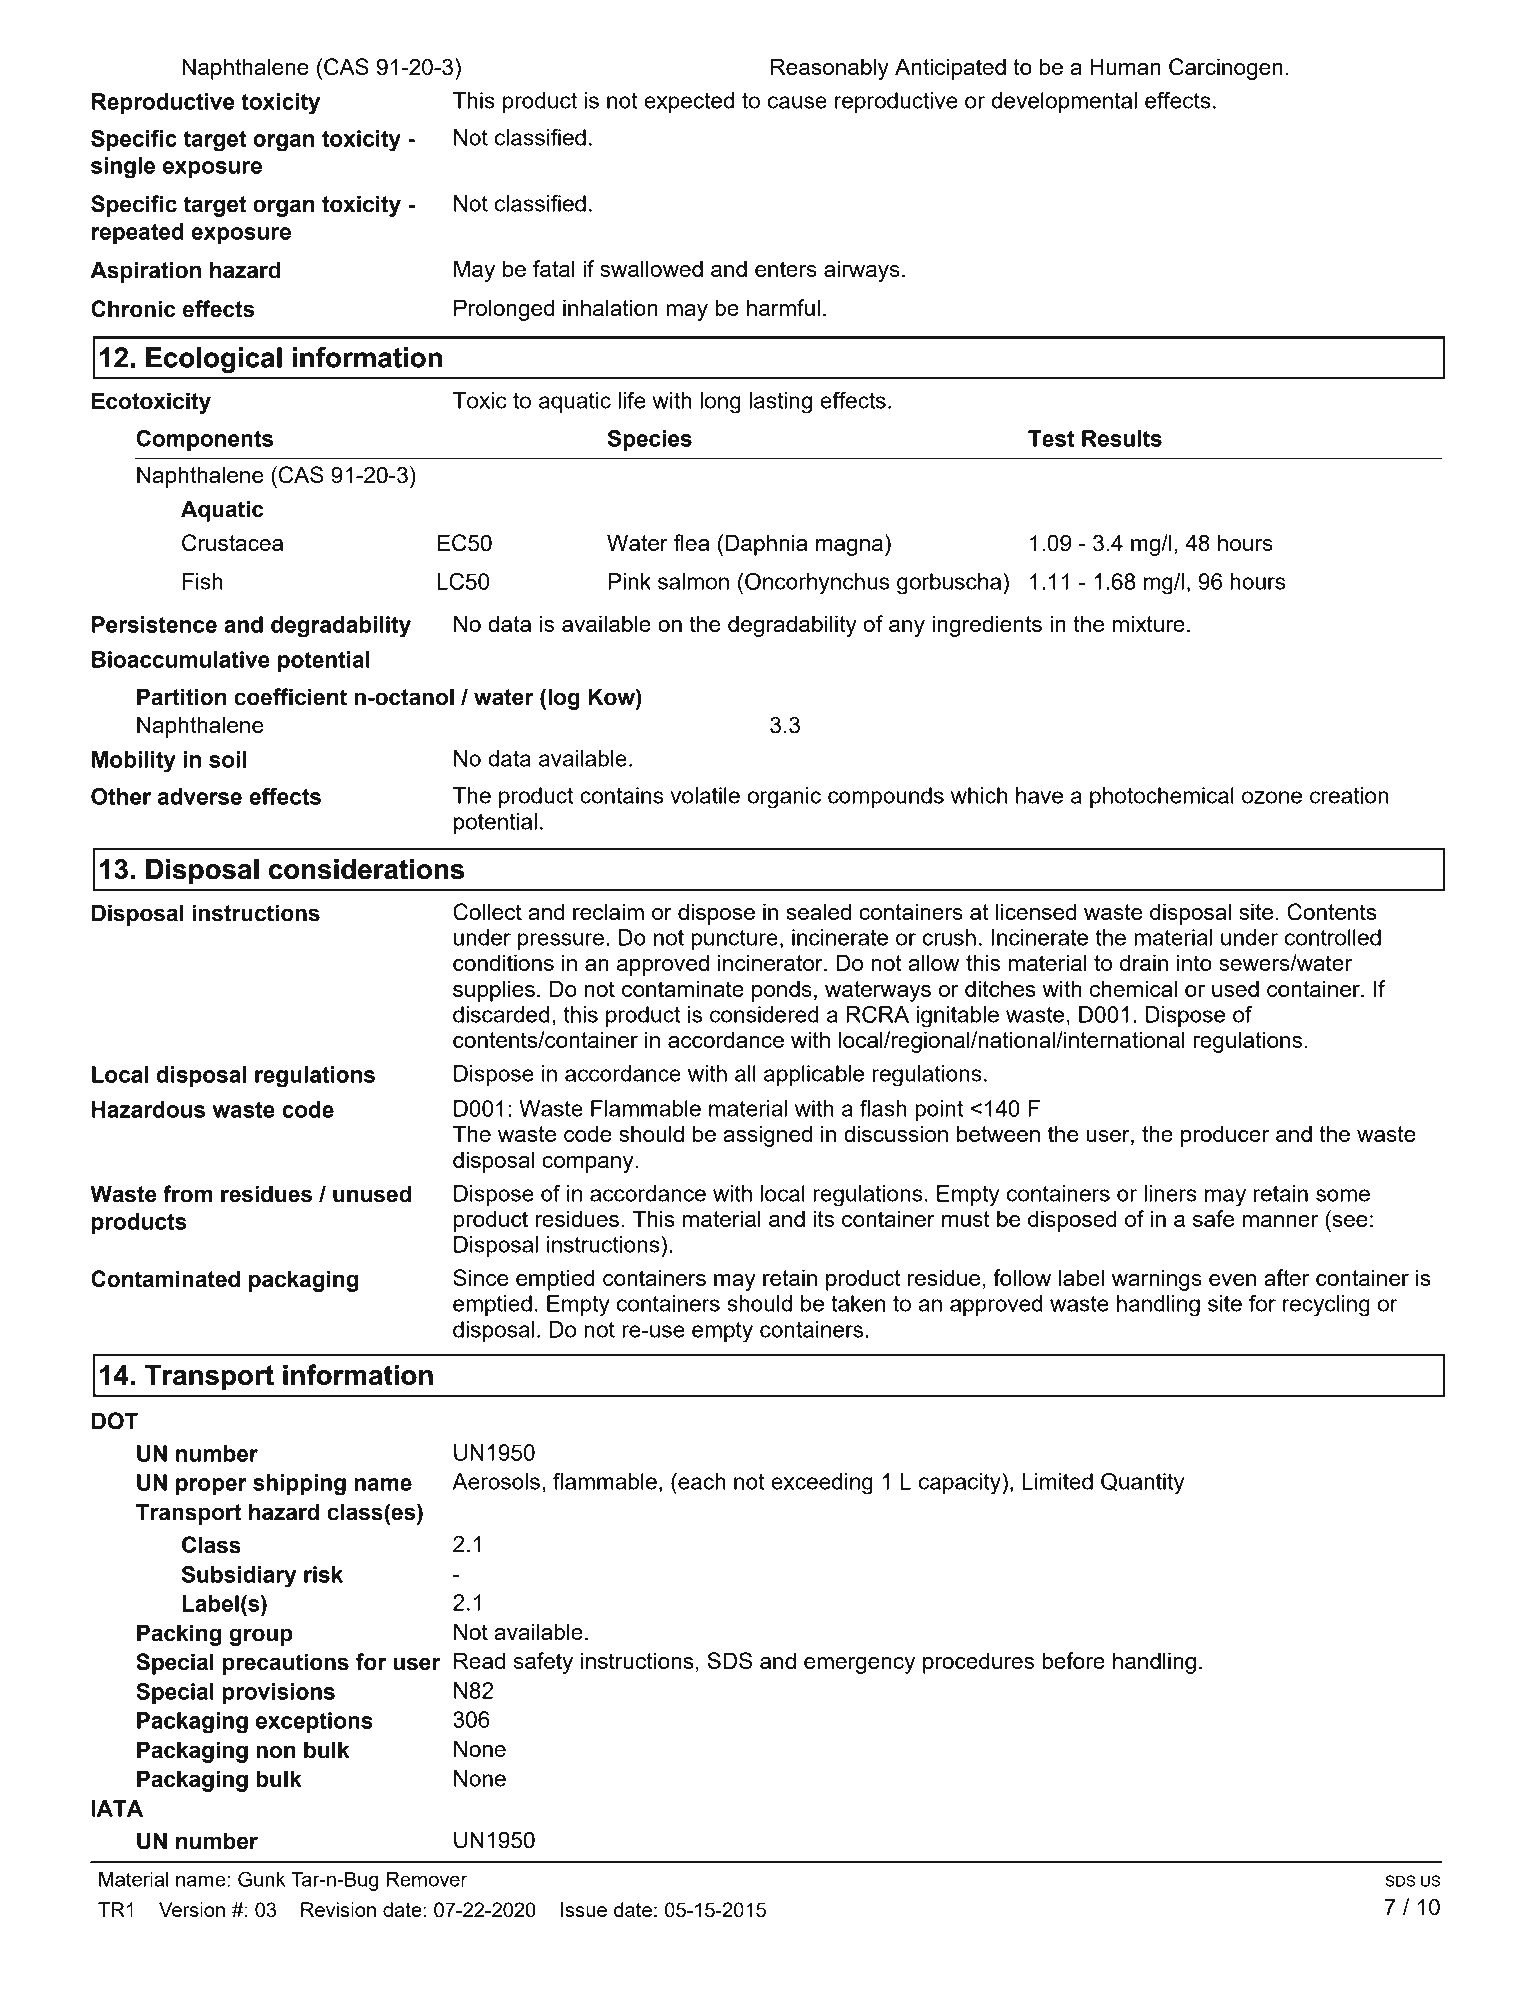 The image size is (1539, 1991). What do you see at coordinates (1073, 1660) in the page?
I see `before` at bounding box center [1073, 1660].
